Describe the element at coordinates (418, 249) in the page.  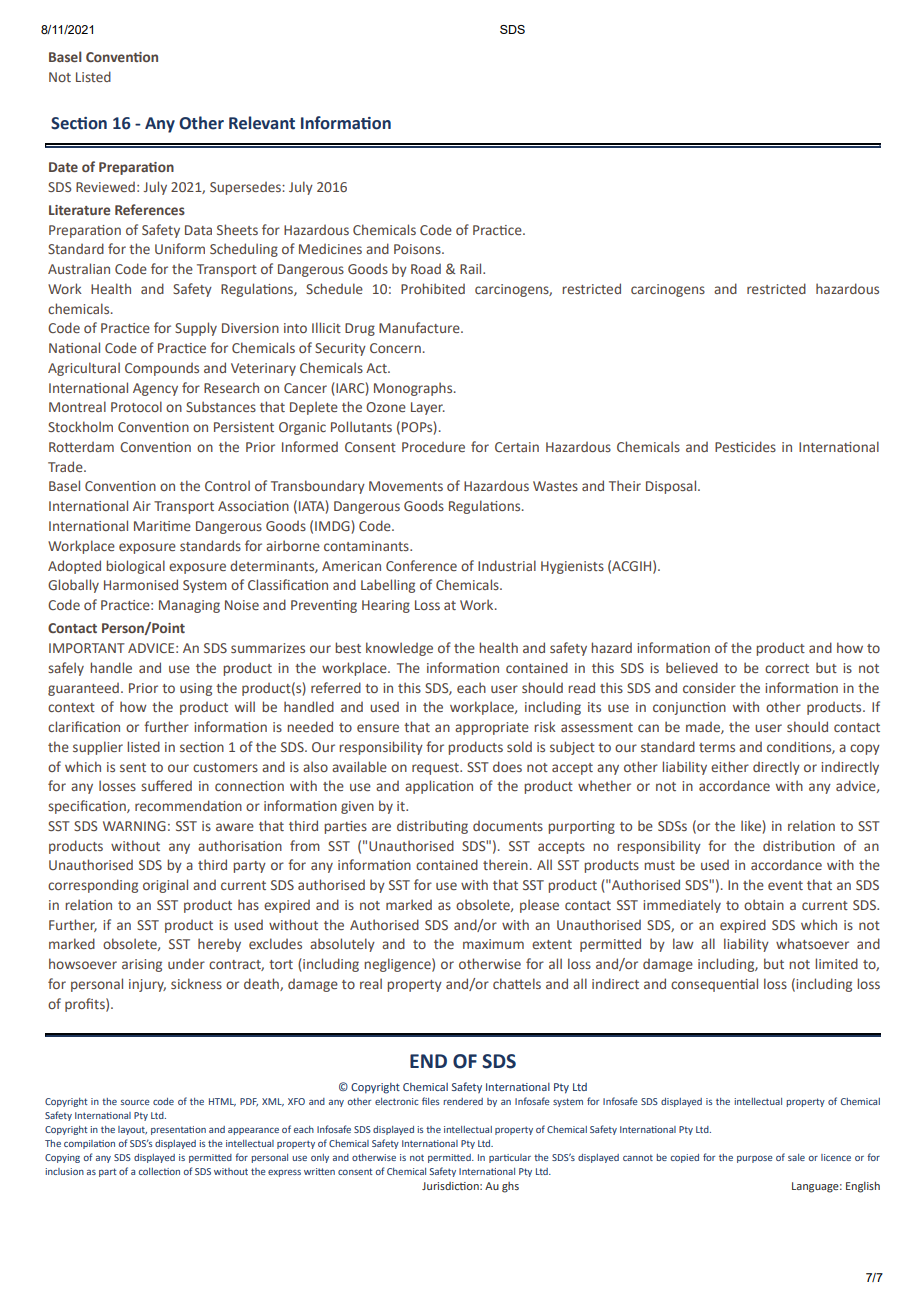
I see `Poisons` at that location.
